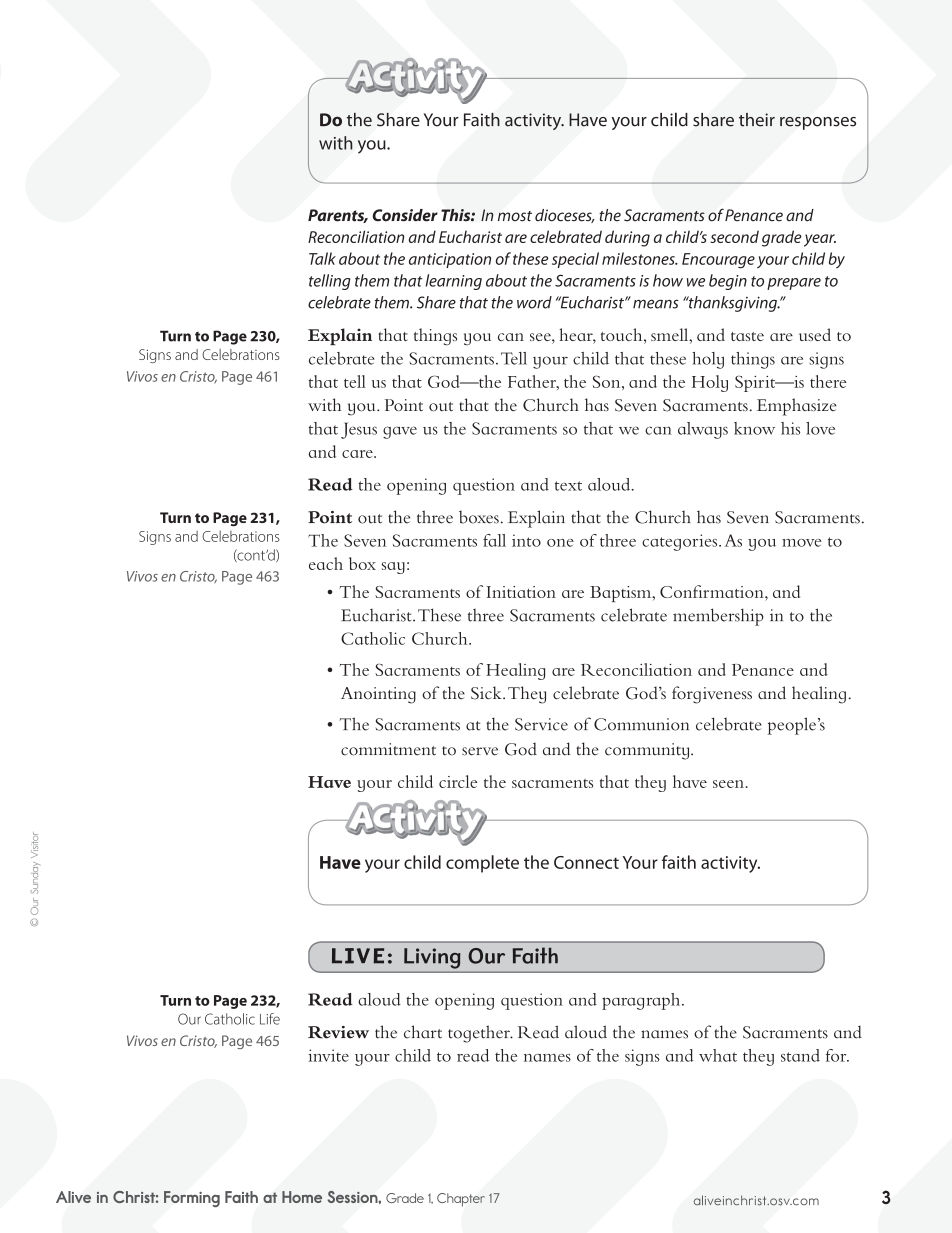 Image resolution: width=952 pixels, height=1233 pixels. I want to click on each, so click(326, 563).
